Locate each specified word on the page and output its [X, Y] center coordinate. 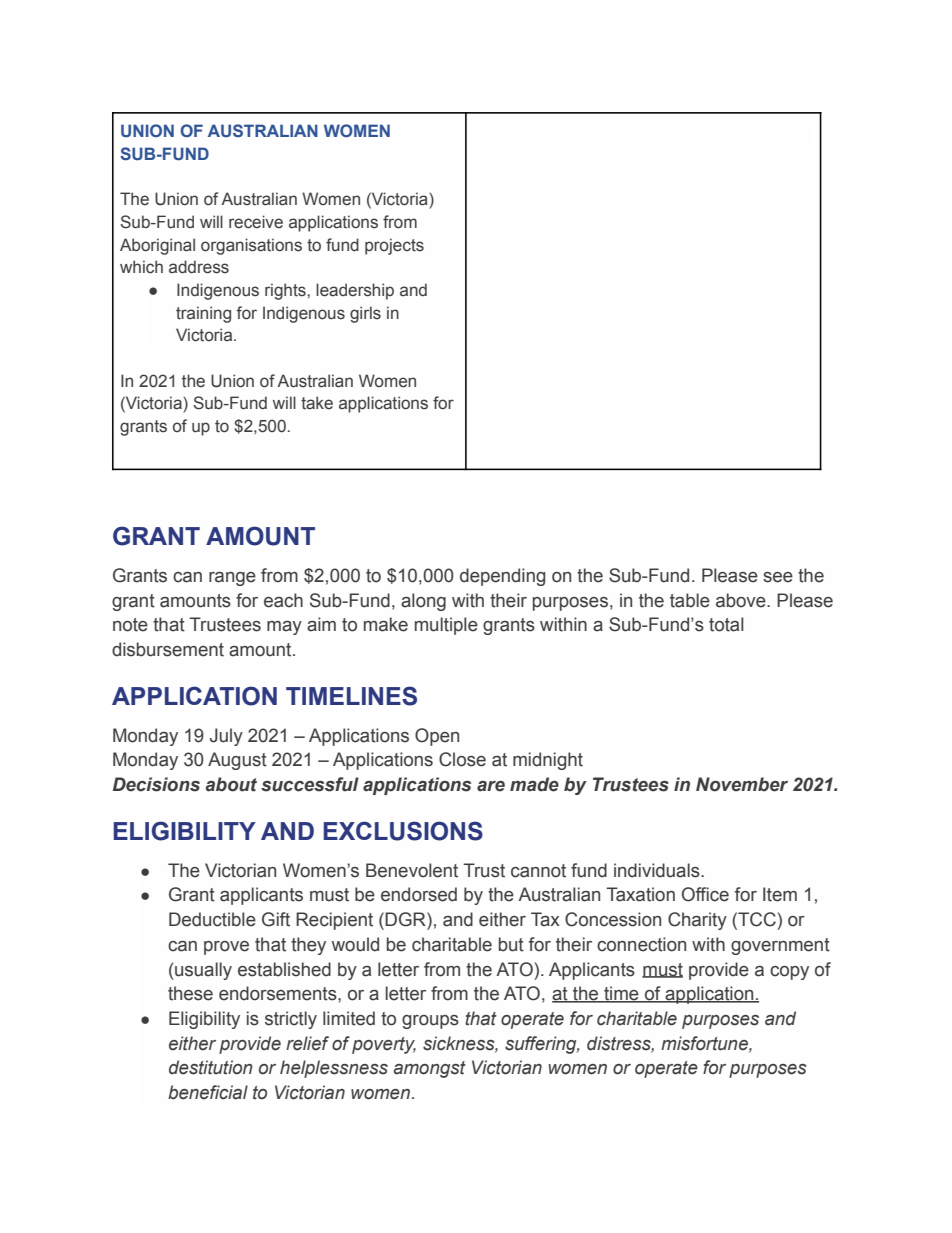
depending [502, 577]
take [317, 403]
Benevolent [412, 870]
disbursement [168, 649]
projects [394, 246]
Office [705, 894]
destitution [211, 1067]
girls [365, 314]
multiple [446, 626]
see [778, 577]
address [199, 267]
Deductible [212, 919]
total [726, 624]
